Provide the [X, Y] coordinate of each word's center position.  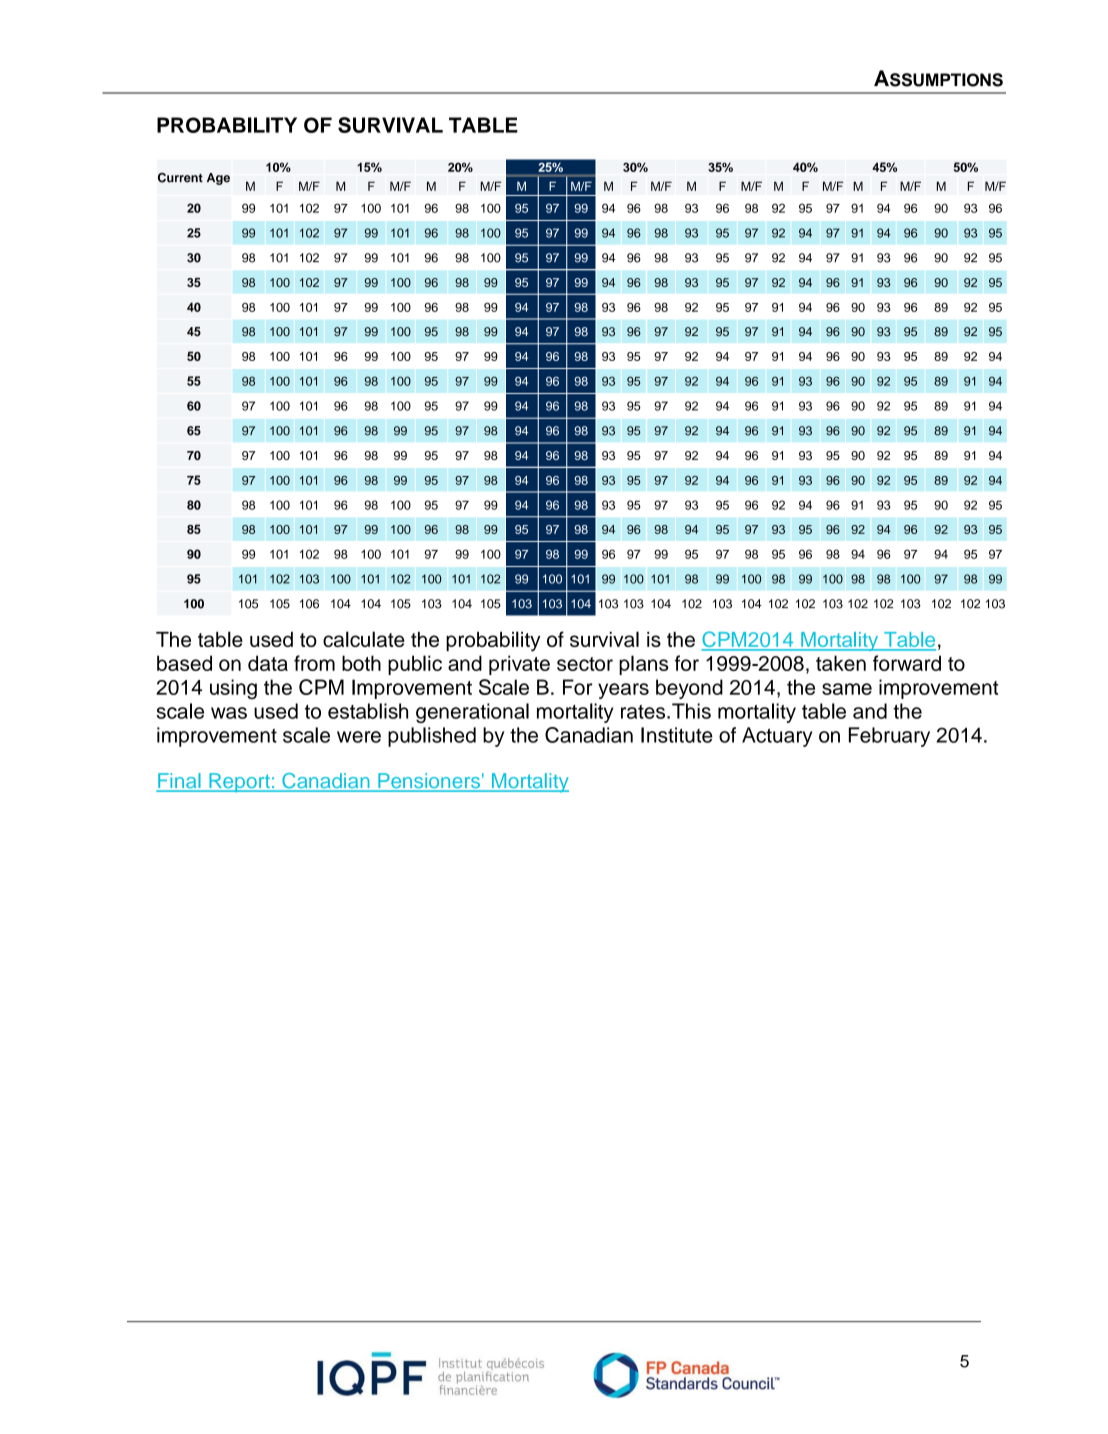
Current [180, 178]
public [415, 665]
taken [841, 663]
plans [644, 665]
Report [239, 782]
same [847, 689]
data [268, 663]
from [314, 663]
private [519, 665]
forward [907, 663]
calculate [364, 639]
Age [218, 179]
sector [585, 664]
